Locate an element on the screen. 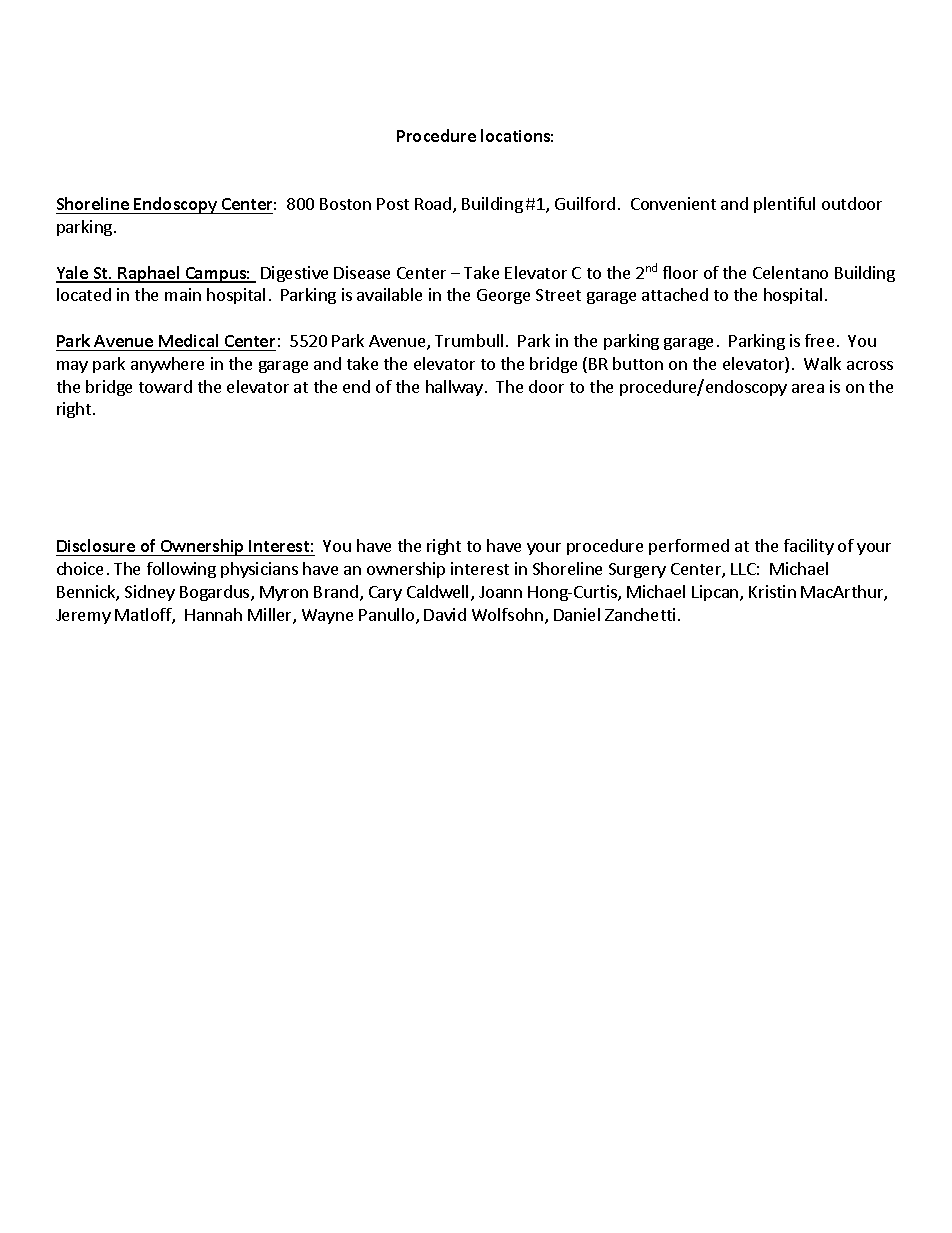  free is located at coordinates (819, 340).
